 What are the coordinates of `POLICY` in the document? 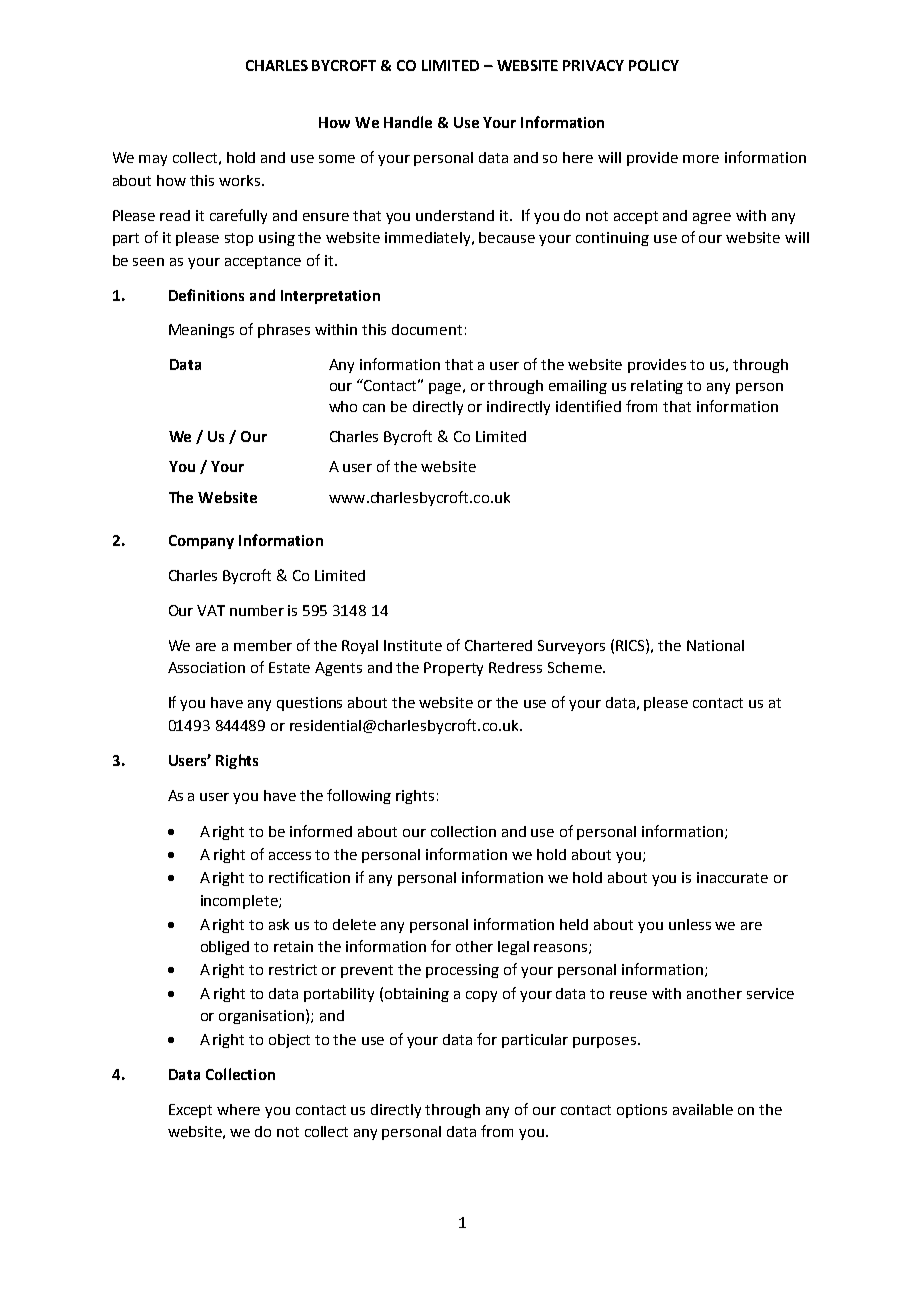 It's located at (654, 65).
